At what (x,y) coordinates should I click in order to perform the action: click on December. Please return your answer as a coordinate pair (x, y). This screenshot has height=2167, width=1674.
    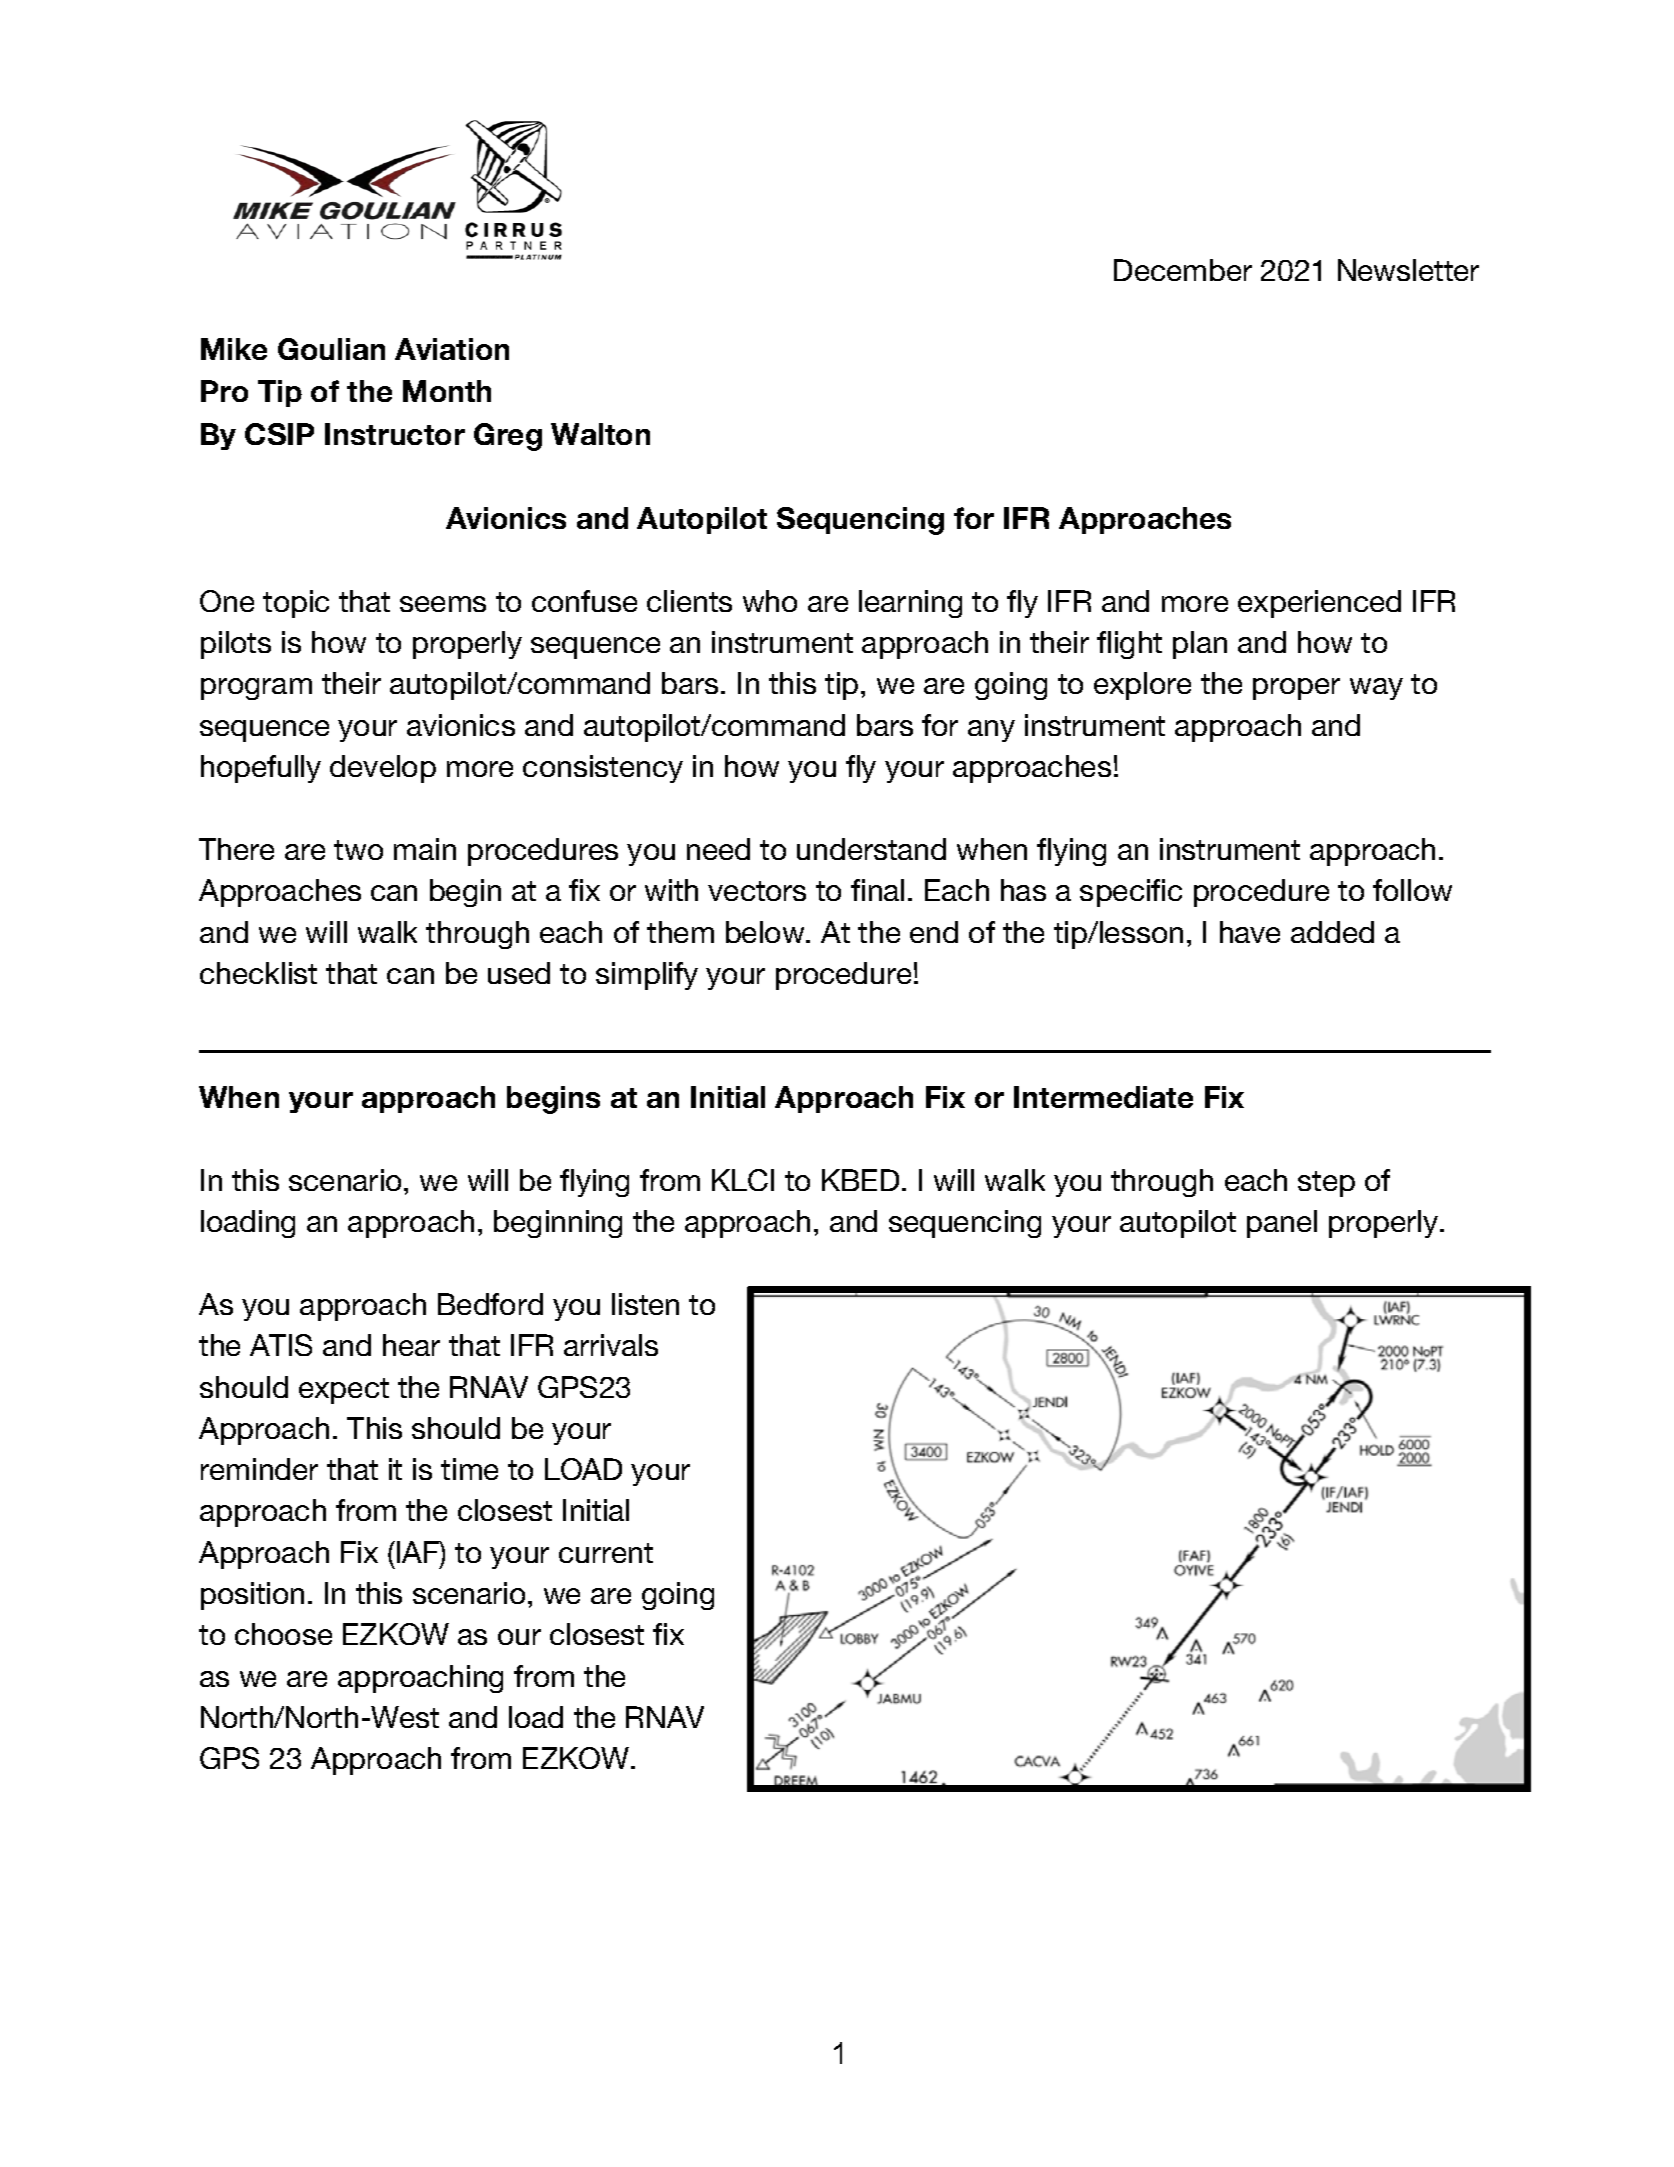
    Looking at the image, I should click on (1183, 270).
